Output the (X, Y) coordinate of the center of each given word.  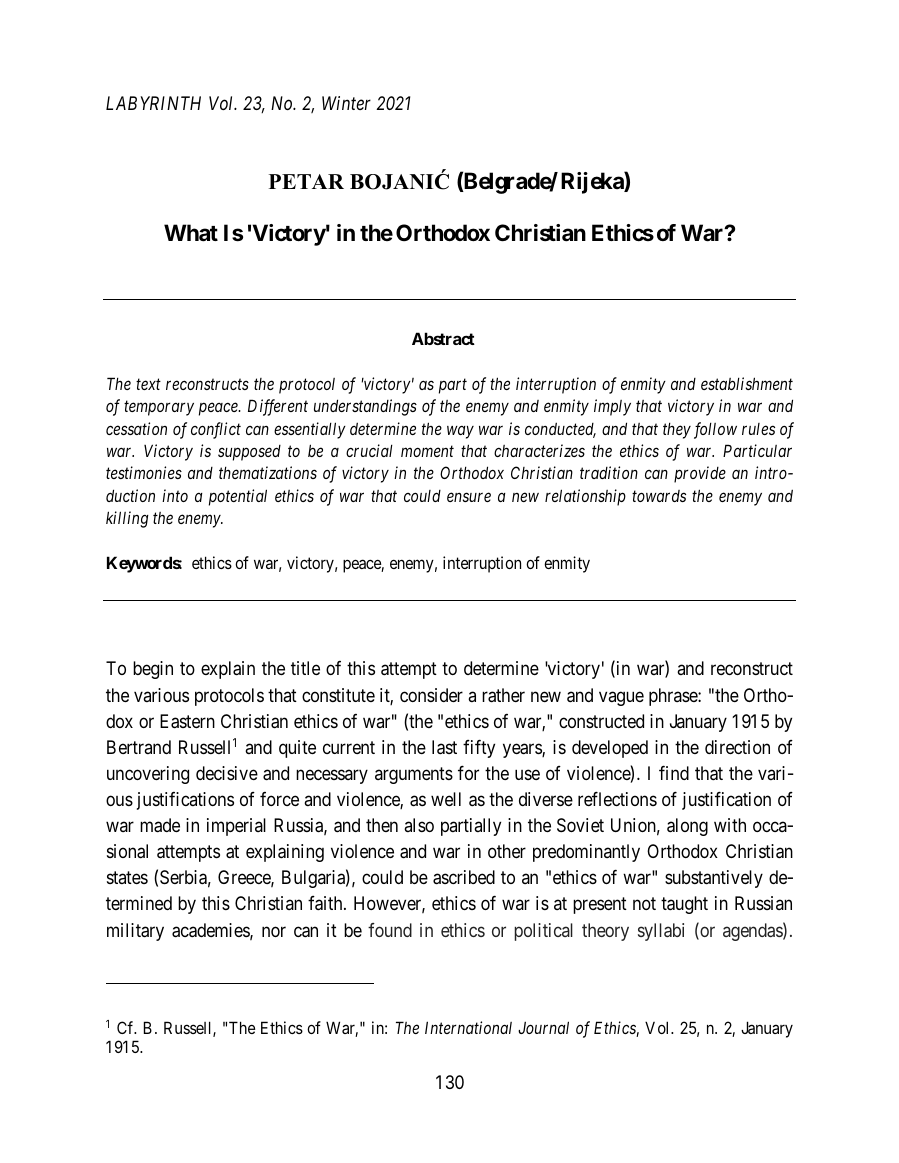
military (135, 932)
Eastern (187, 721)
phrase (674, 697)
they (677, 430)
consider (431, 695)
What (191, 233)
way (460, 432)
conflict (216, 430)
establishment (747, 383)
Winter (346, 103)
